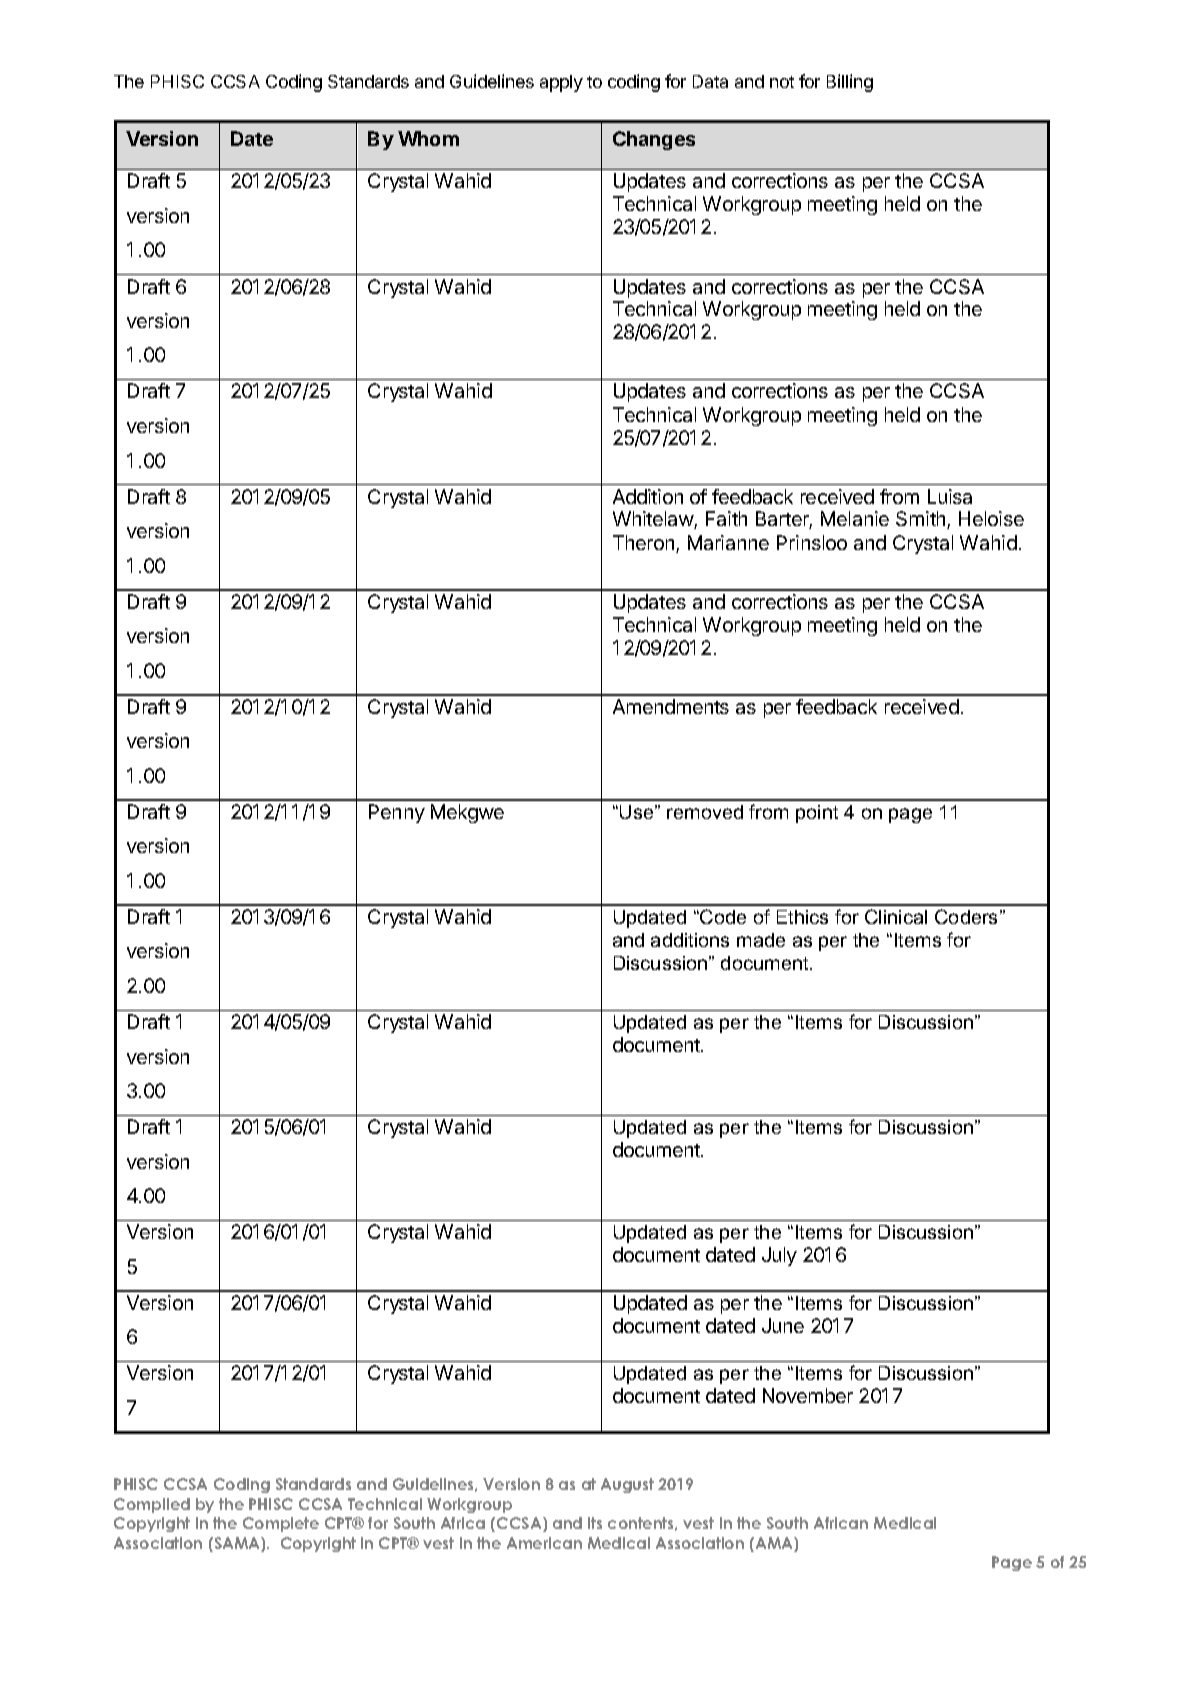 The width and height of the page is (1192, 1685). I want to click on Clinical, so click(896, 916).
